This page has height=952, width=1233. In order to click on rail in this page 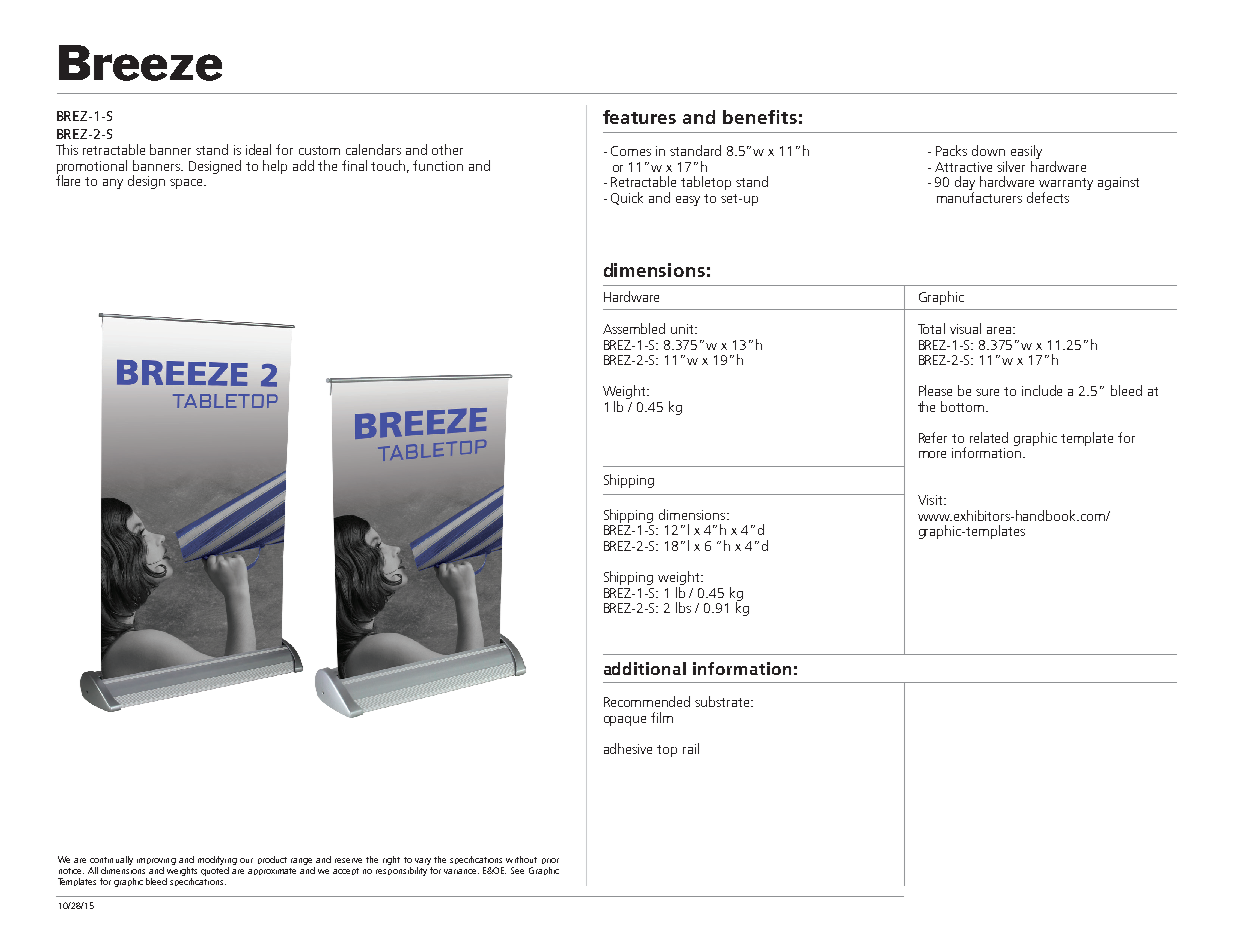, I will do `click(691, 748)`.
